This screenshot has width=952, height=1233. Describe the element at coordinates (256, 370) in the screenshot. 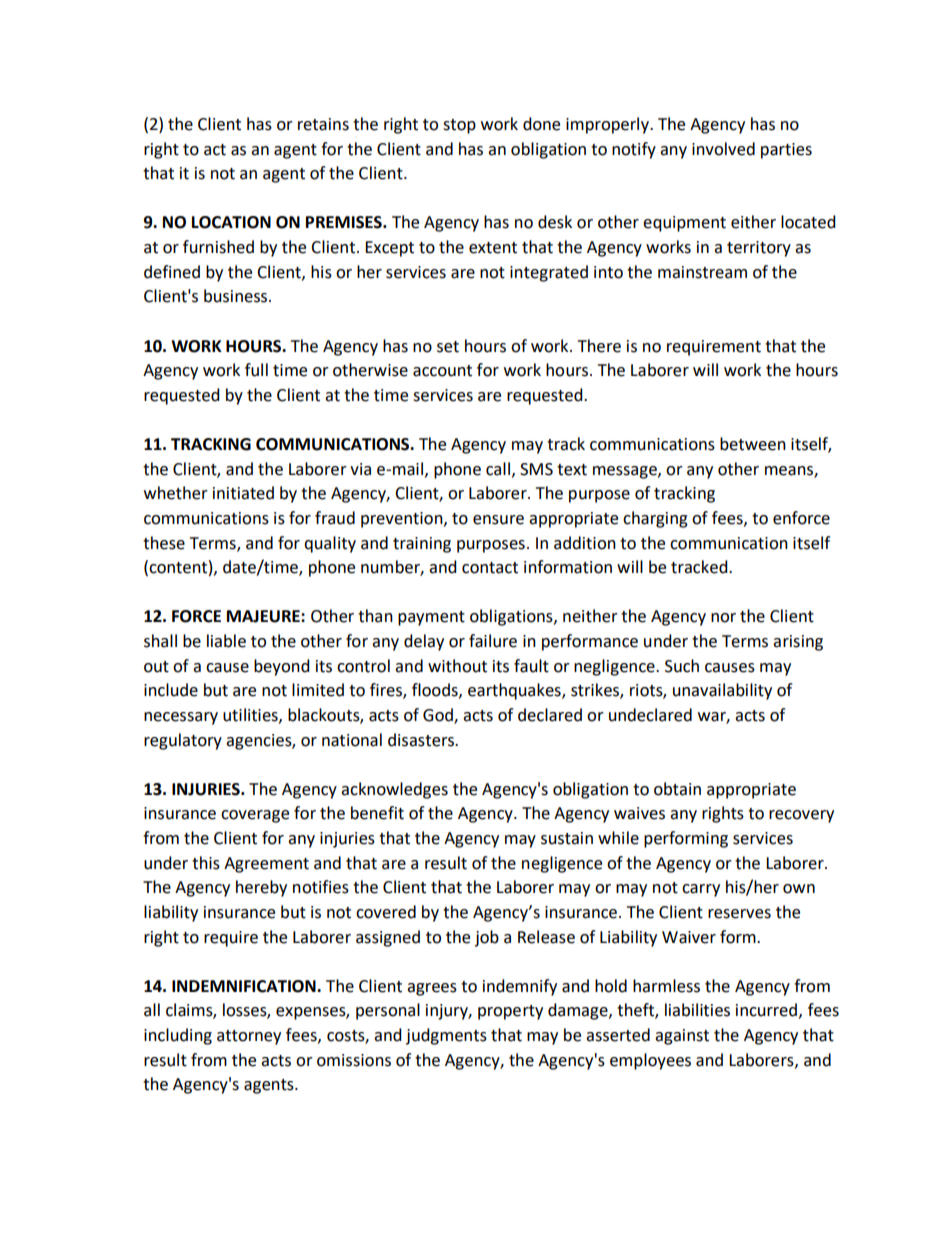

I see `full` at that location.
